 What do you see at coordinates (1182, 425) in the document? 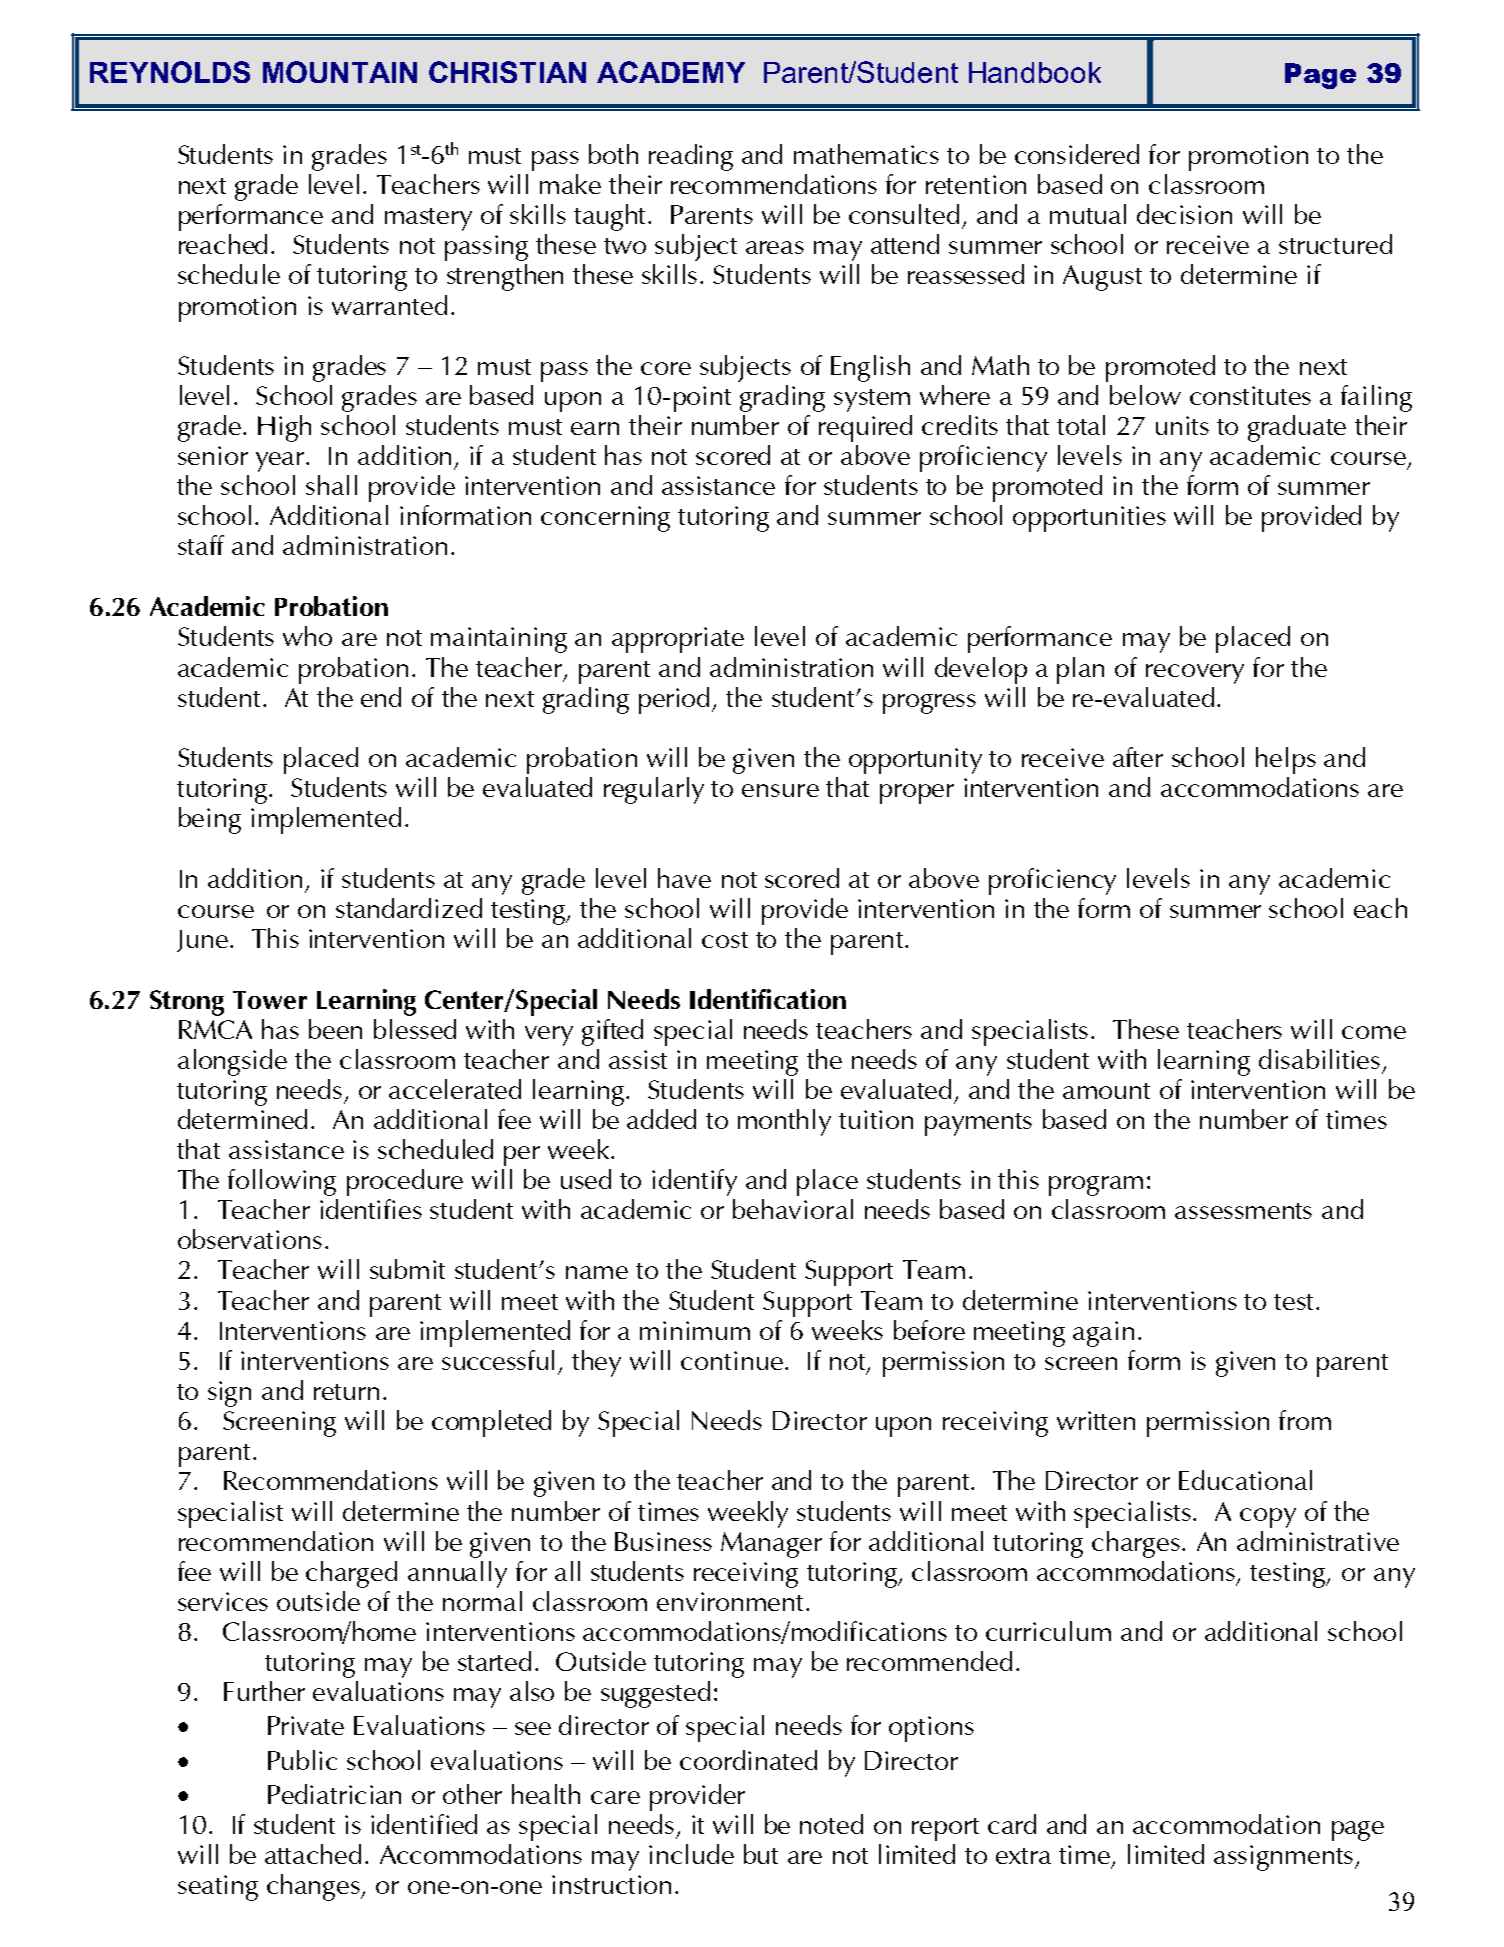
I see `units` at bounding box center [1182, 425].
